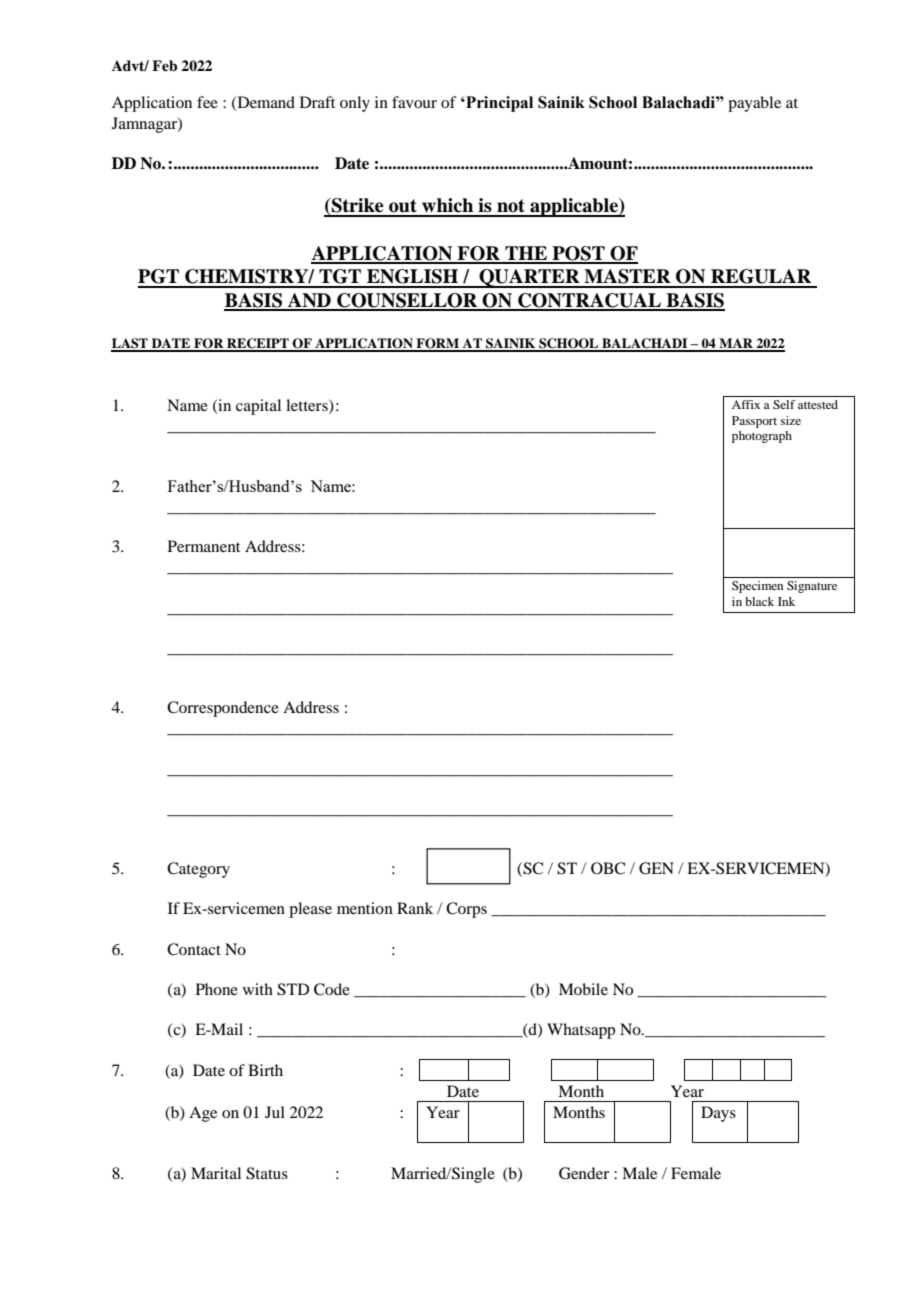 This screenshot has width=924, height=1307. What do you see at coordinates (466, 910) in the screenshot?
I see `Corps` at bounding box center [466, 910].
